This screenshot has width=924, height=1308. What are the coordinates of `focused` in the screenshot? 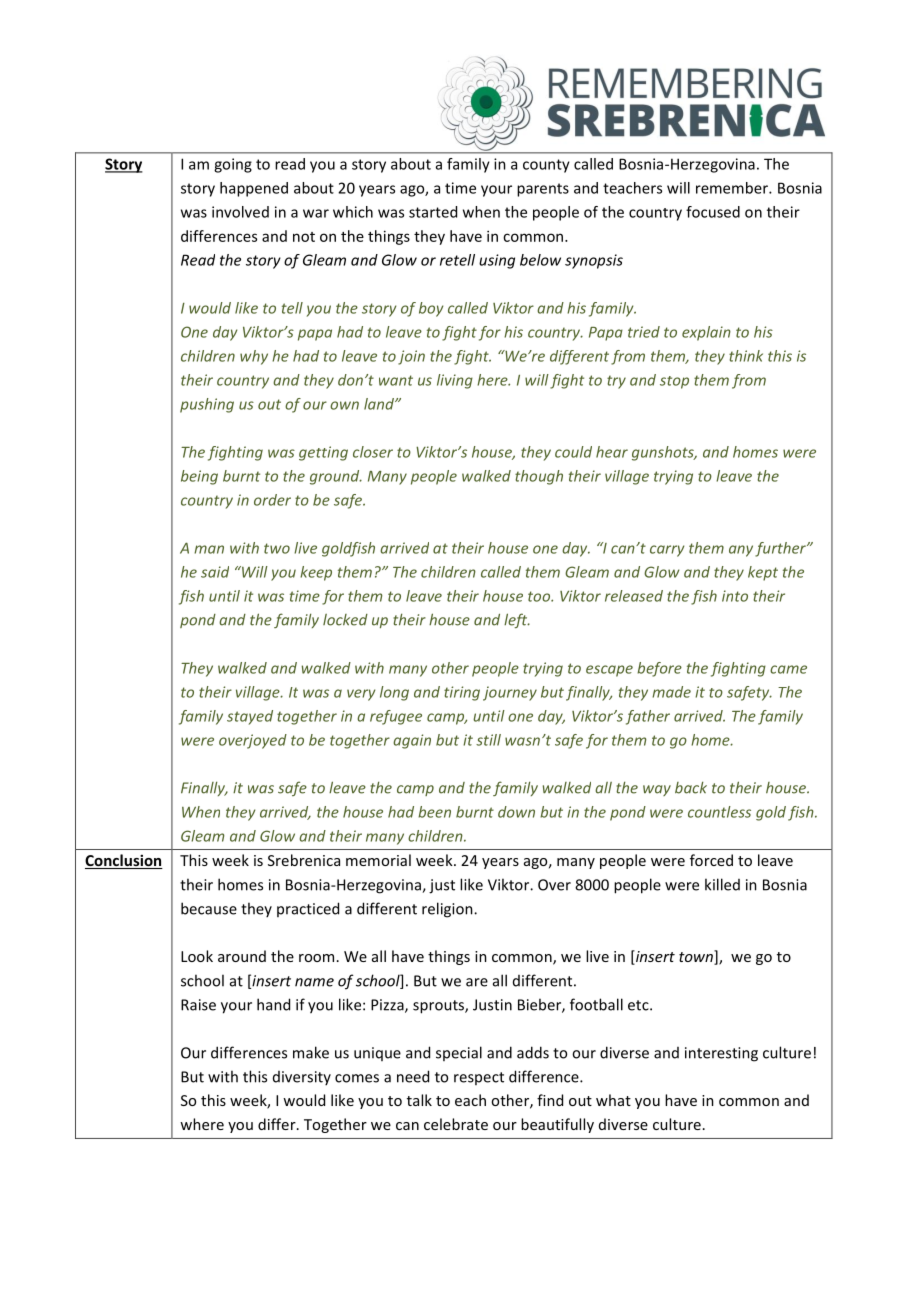 It's located at (713, 212).
